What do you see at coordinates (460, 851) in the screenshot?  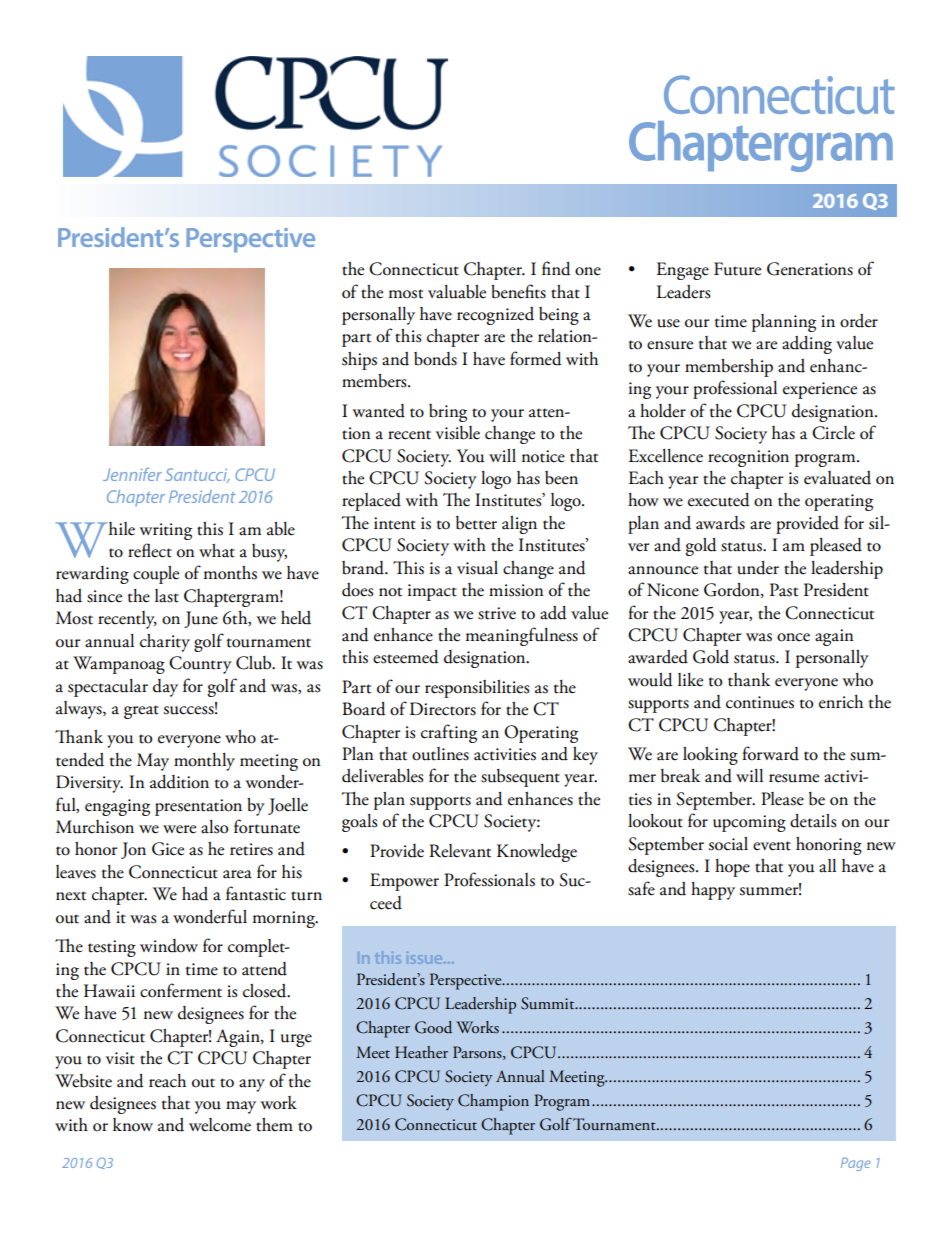 I see `Relevant` at bounding box center [460, 851].
